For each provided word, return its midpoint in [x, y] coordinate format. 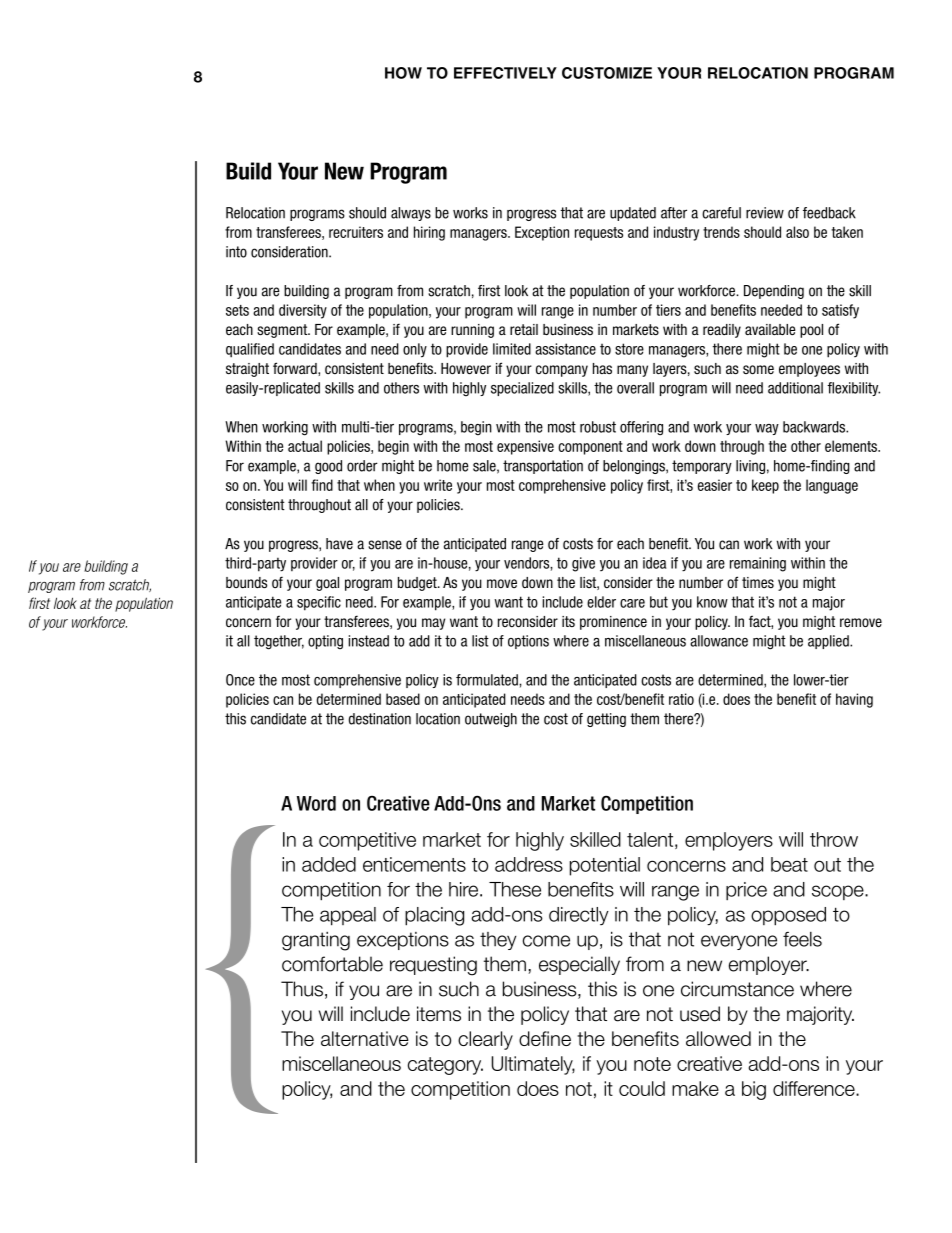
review [765, 213]
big [754, 1090]
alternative [365, 1038]
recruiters [356, 232]
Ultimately [533, 1065]
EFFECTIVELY [505, 73]
